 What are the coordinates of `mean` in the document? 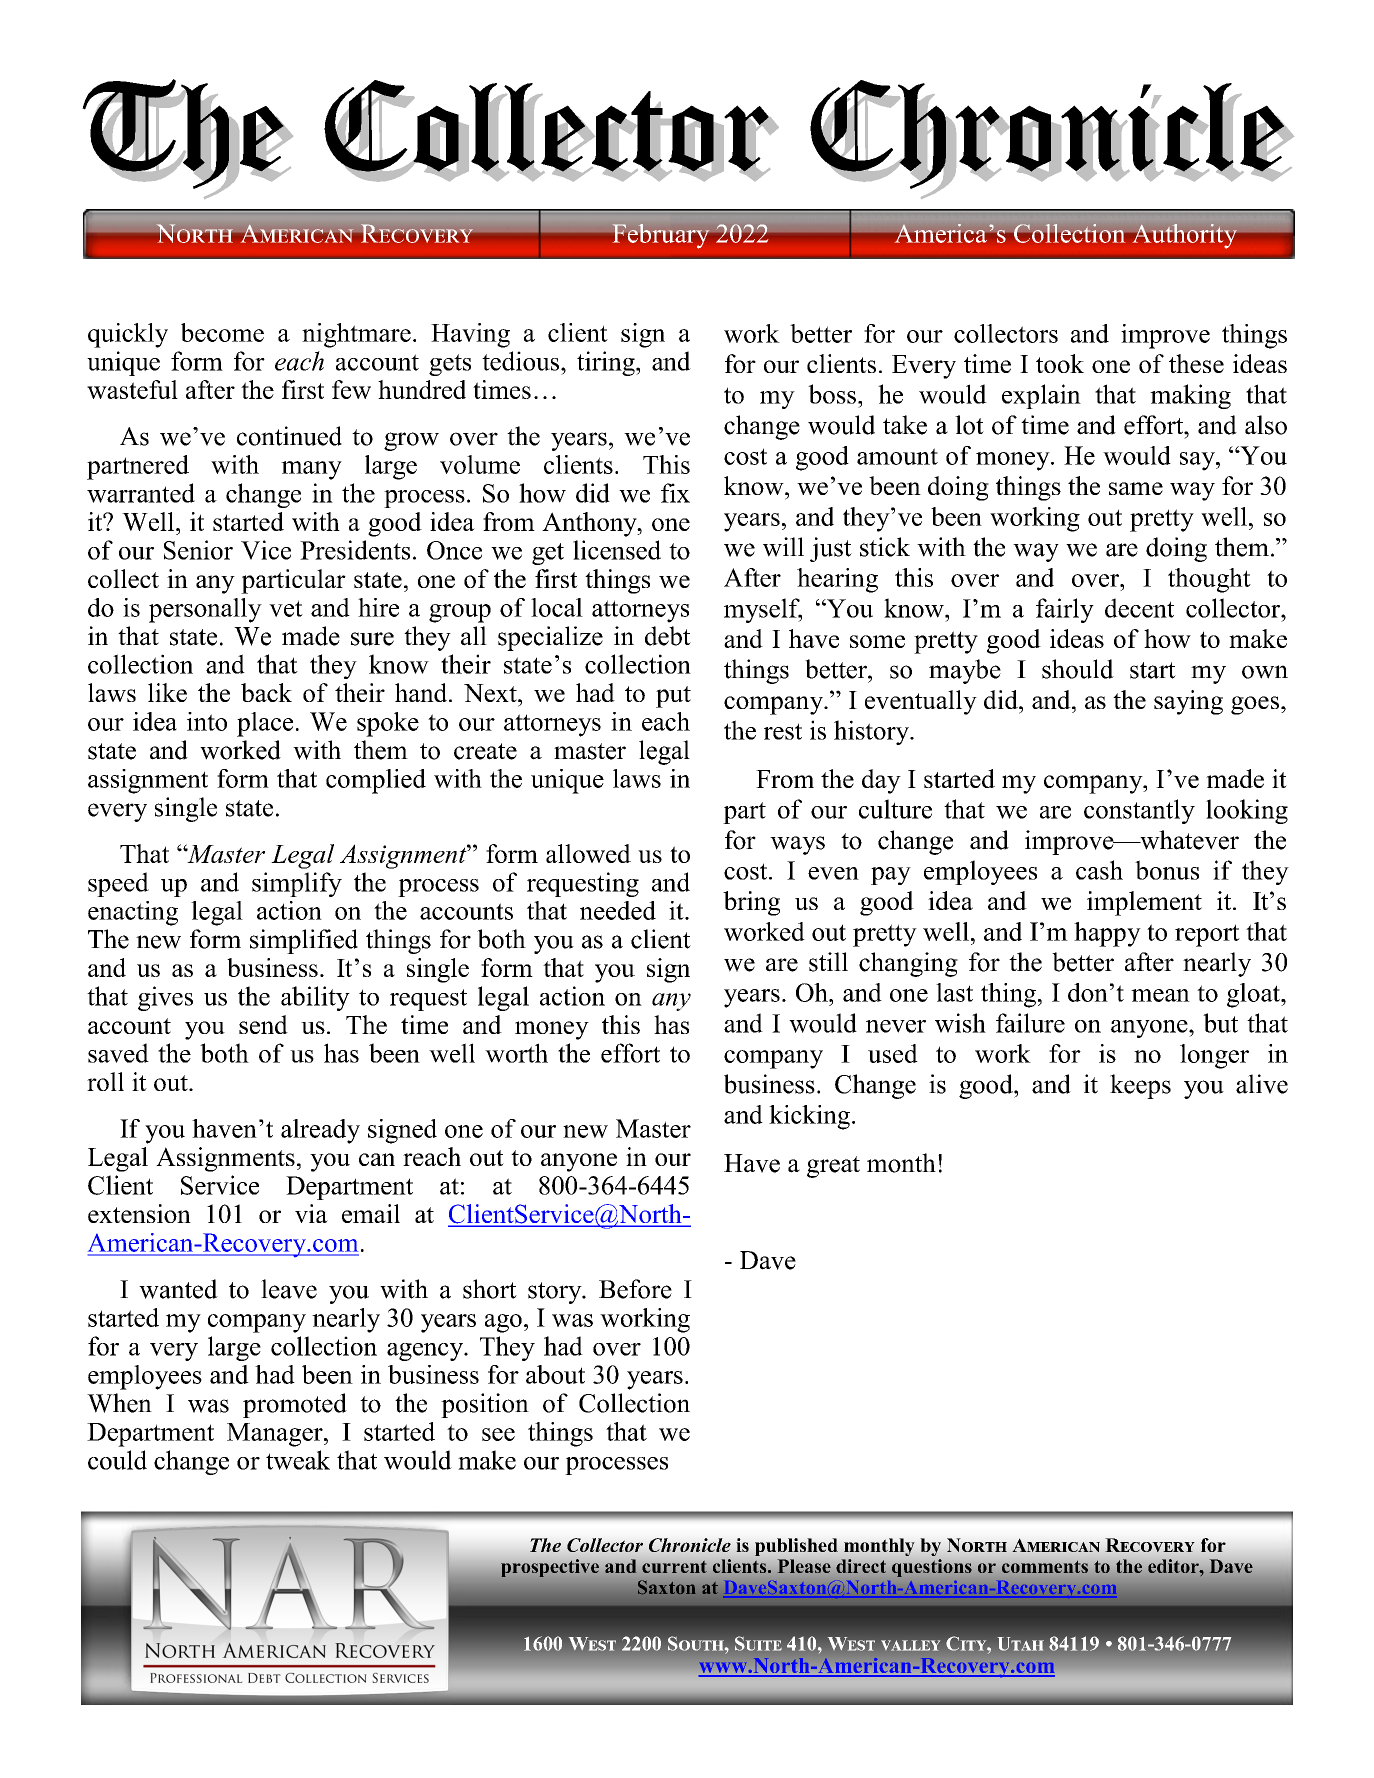 It's located at (1160, 995).
